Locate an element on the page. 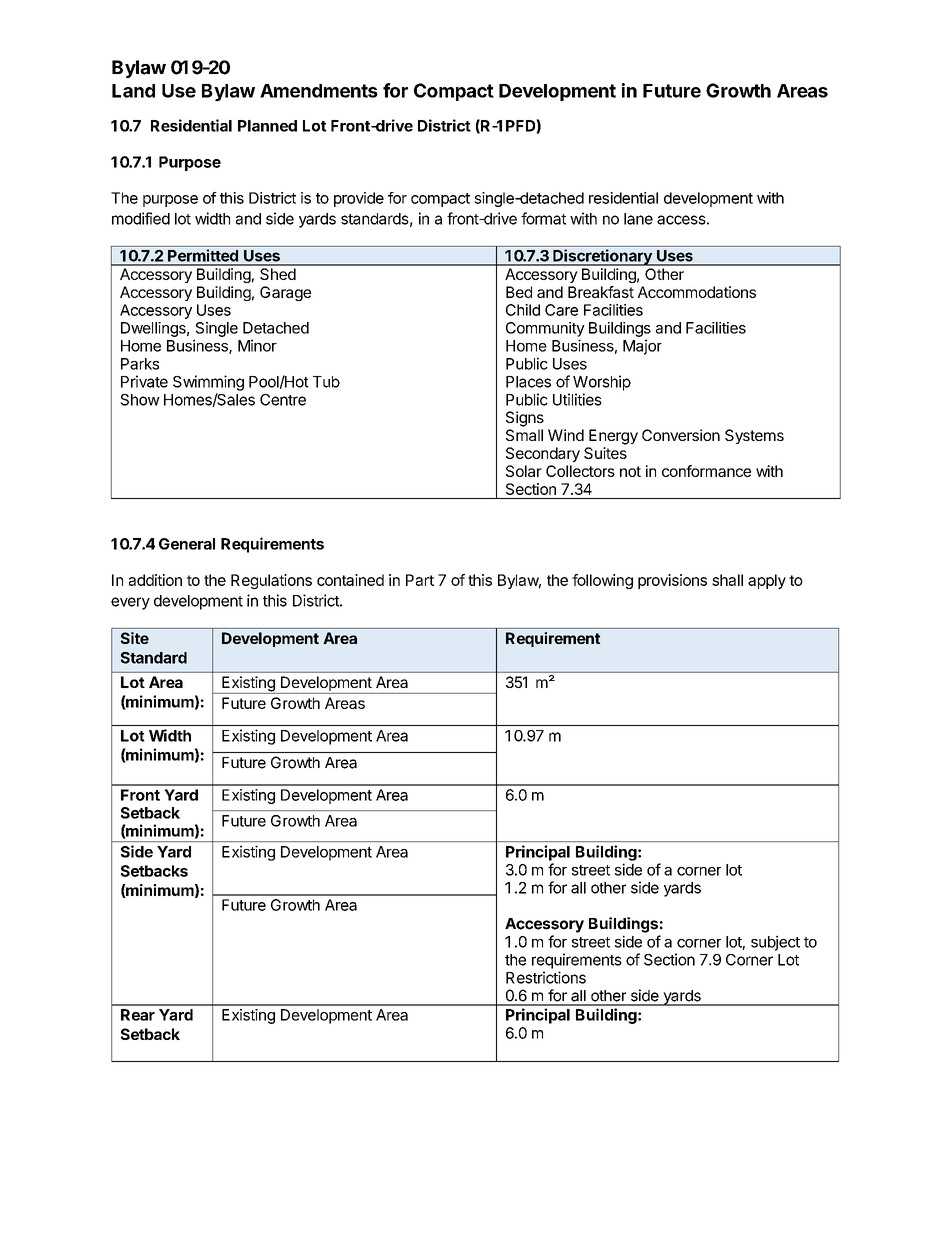 The image size is (952, 1233). Part is located at coordinates (420, 580).
